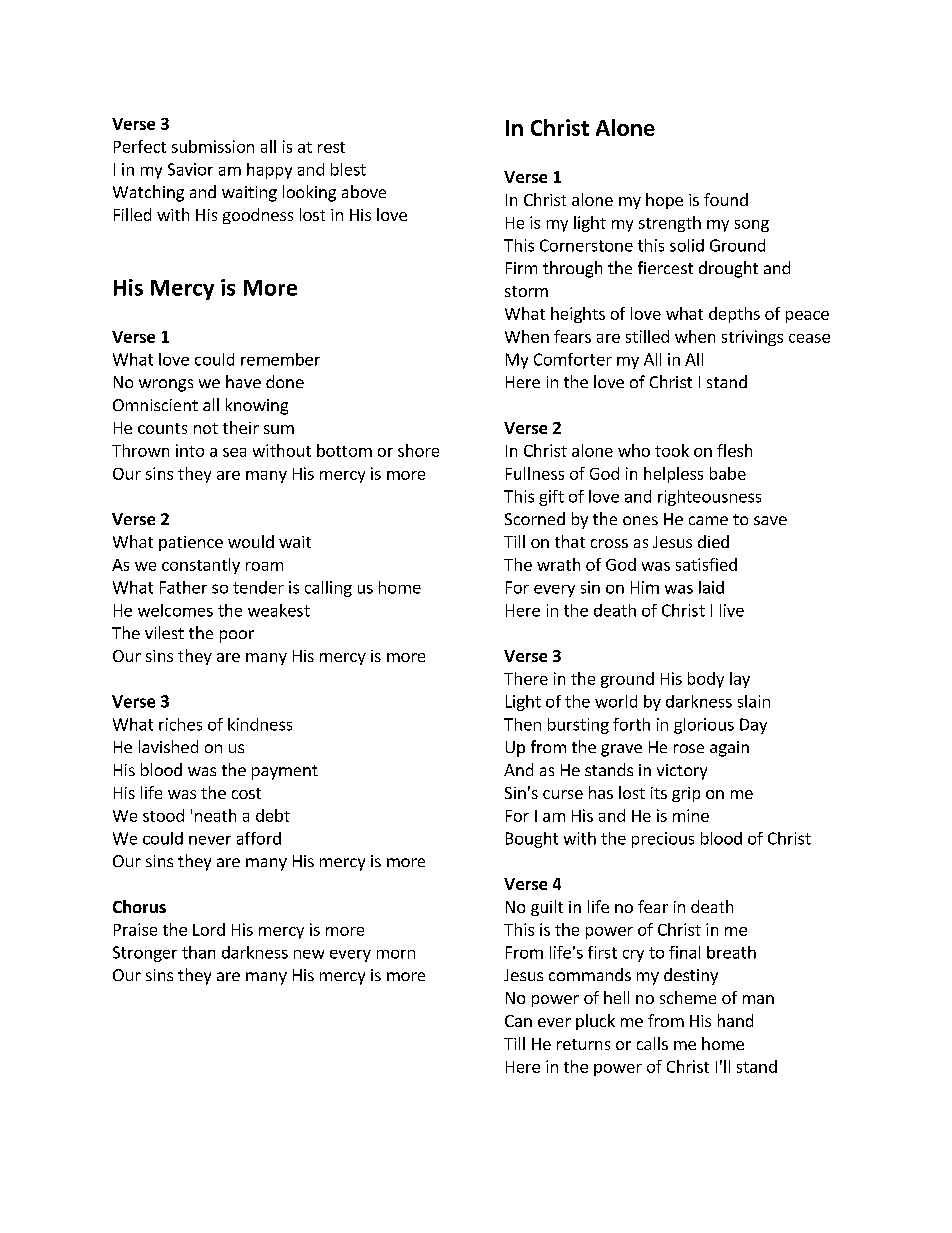 This page has width=952, height=1233. What do you see at coordinates (364, 191) in the page?
I see `above` at bounding box center [364, 191].
